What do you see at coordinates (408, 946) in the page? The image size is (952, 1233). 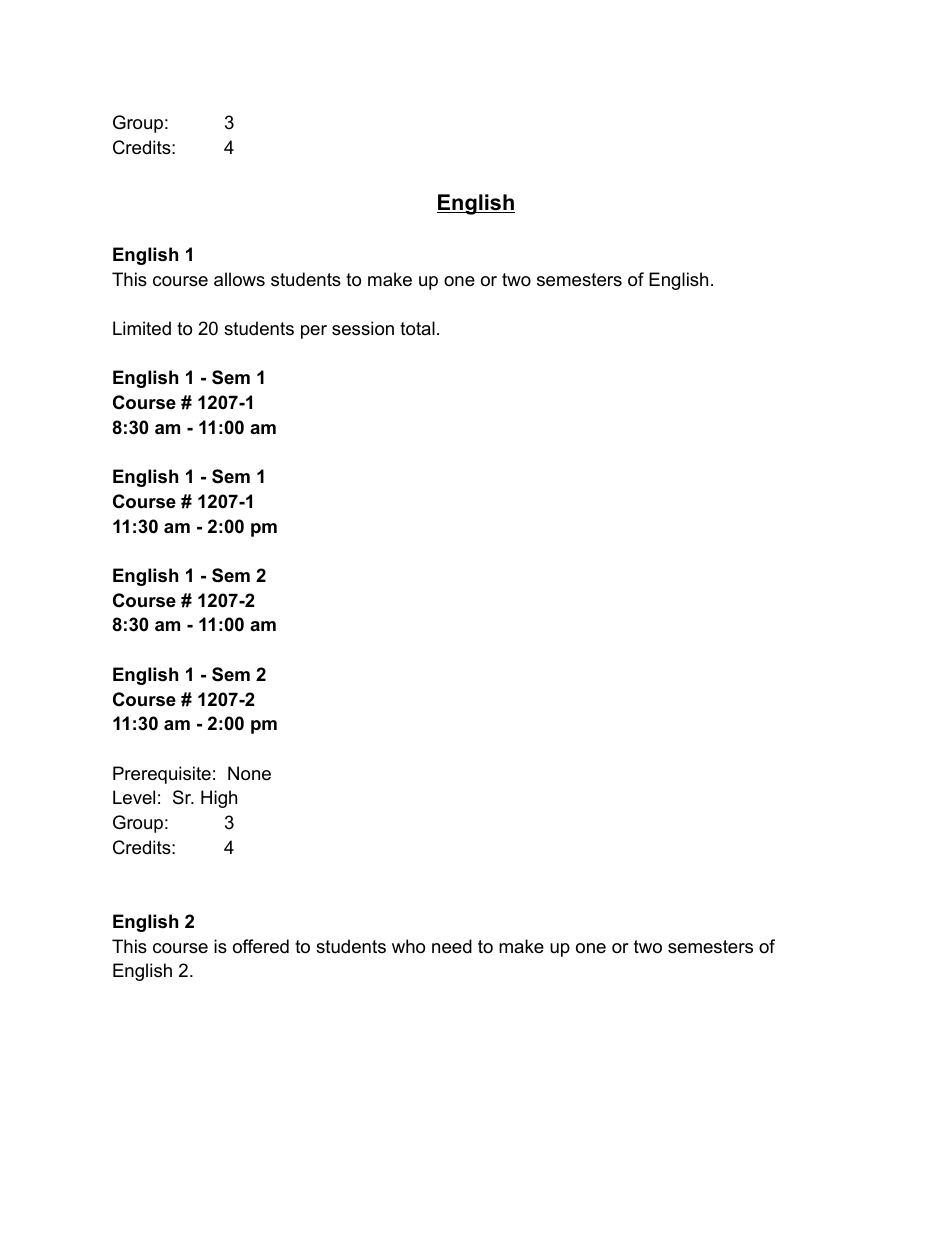 I see `who` at bounding box center [408, 946].
